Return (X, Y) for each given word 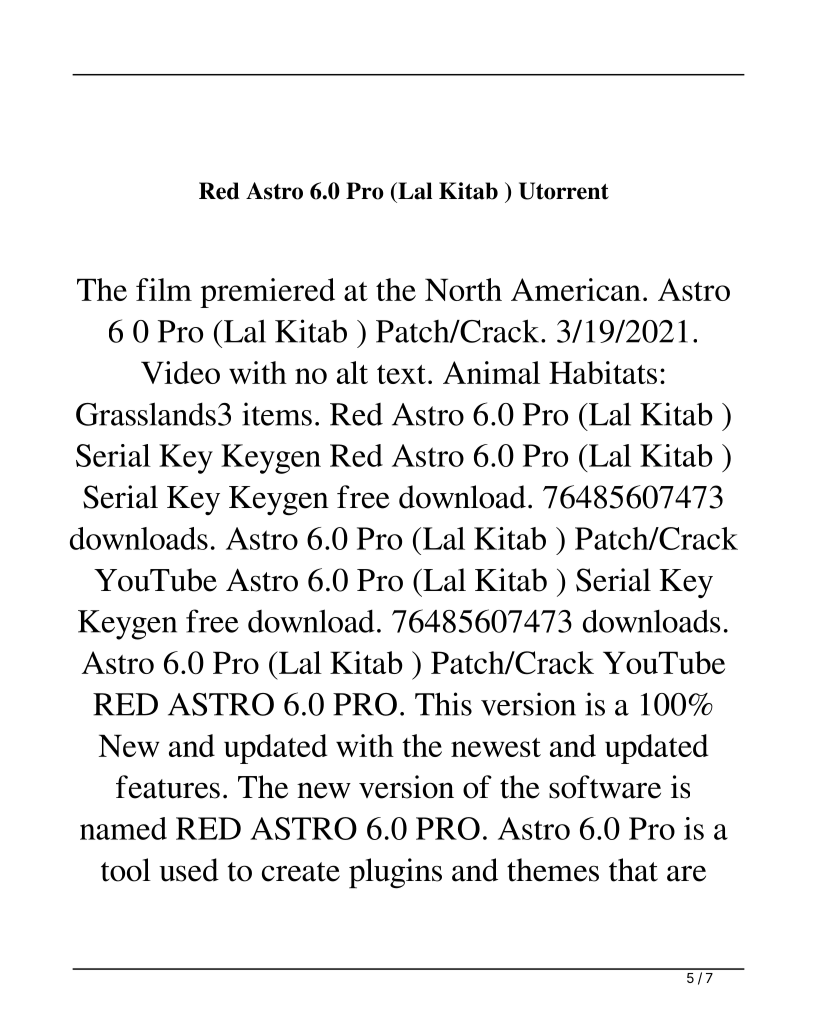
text (401, 374)
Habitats (603, 372)
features (168, 787)
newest (496, 747)
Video (180, 372)
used (189, 870)
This (443, 704)
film (164, 289)
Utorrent (564, 191)
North (463, 289)
